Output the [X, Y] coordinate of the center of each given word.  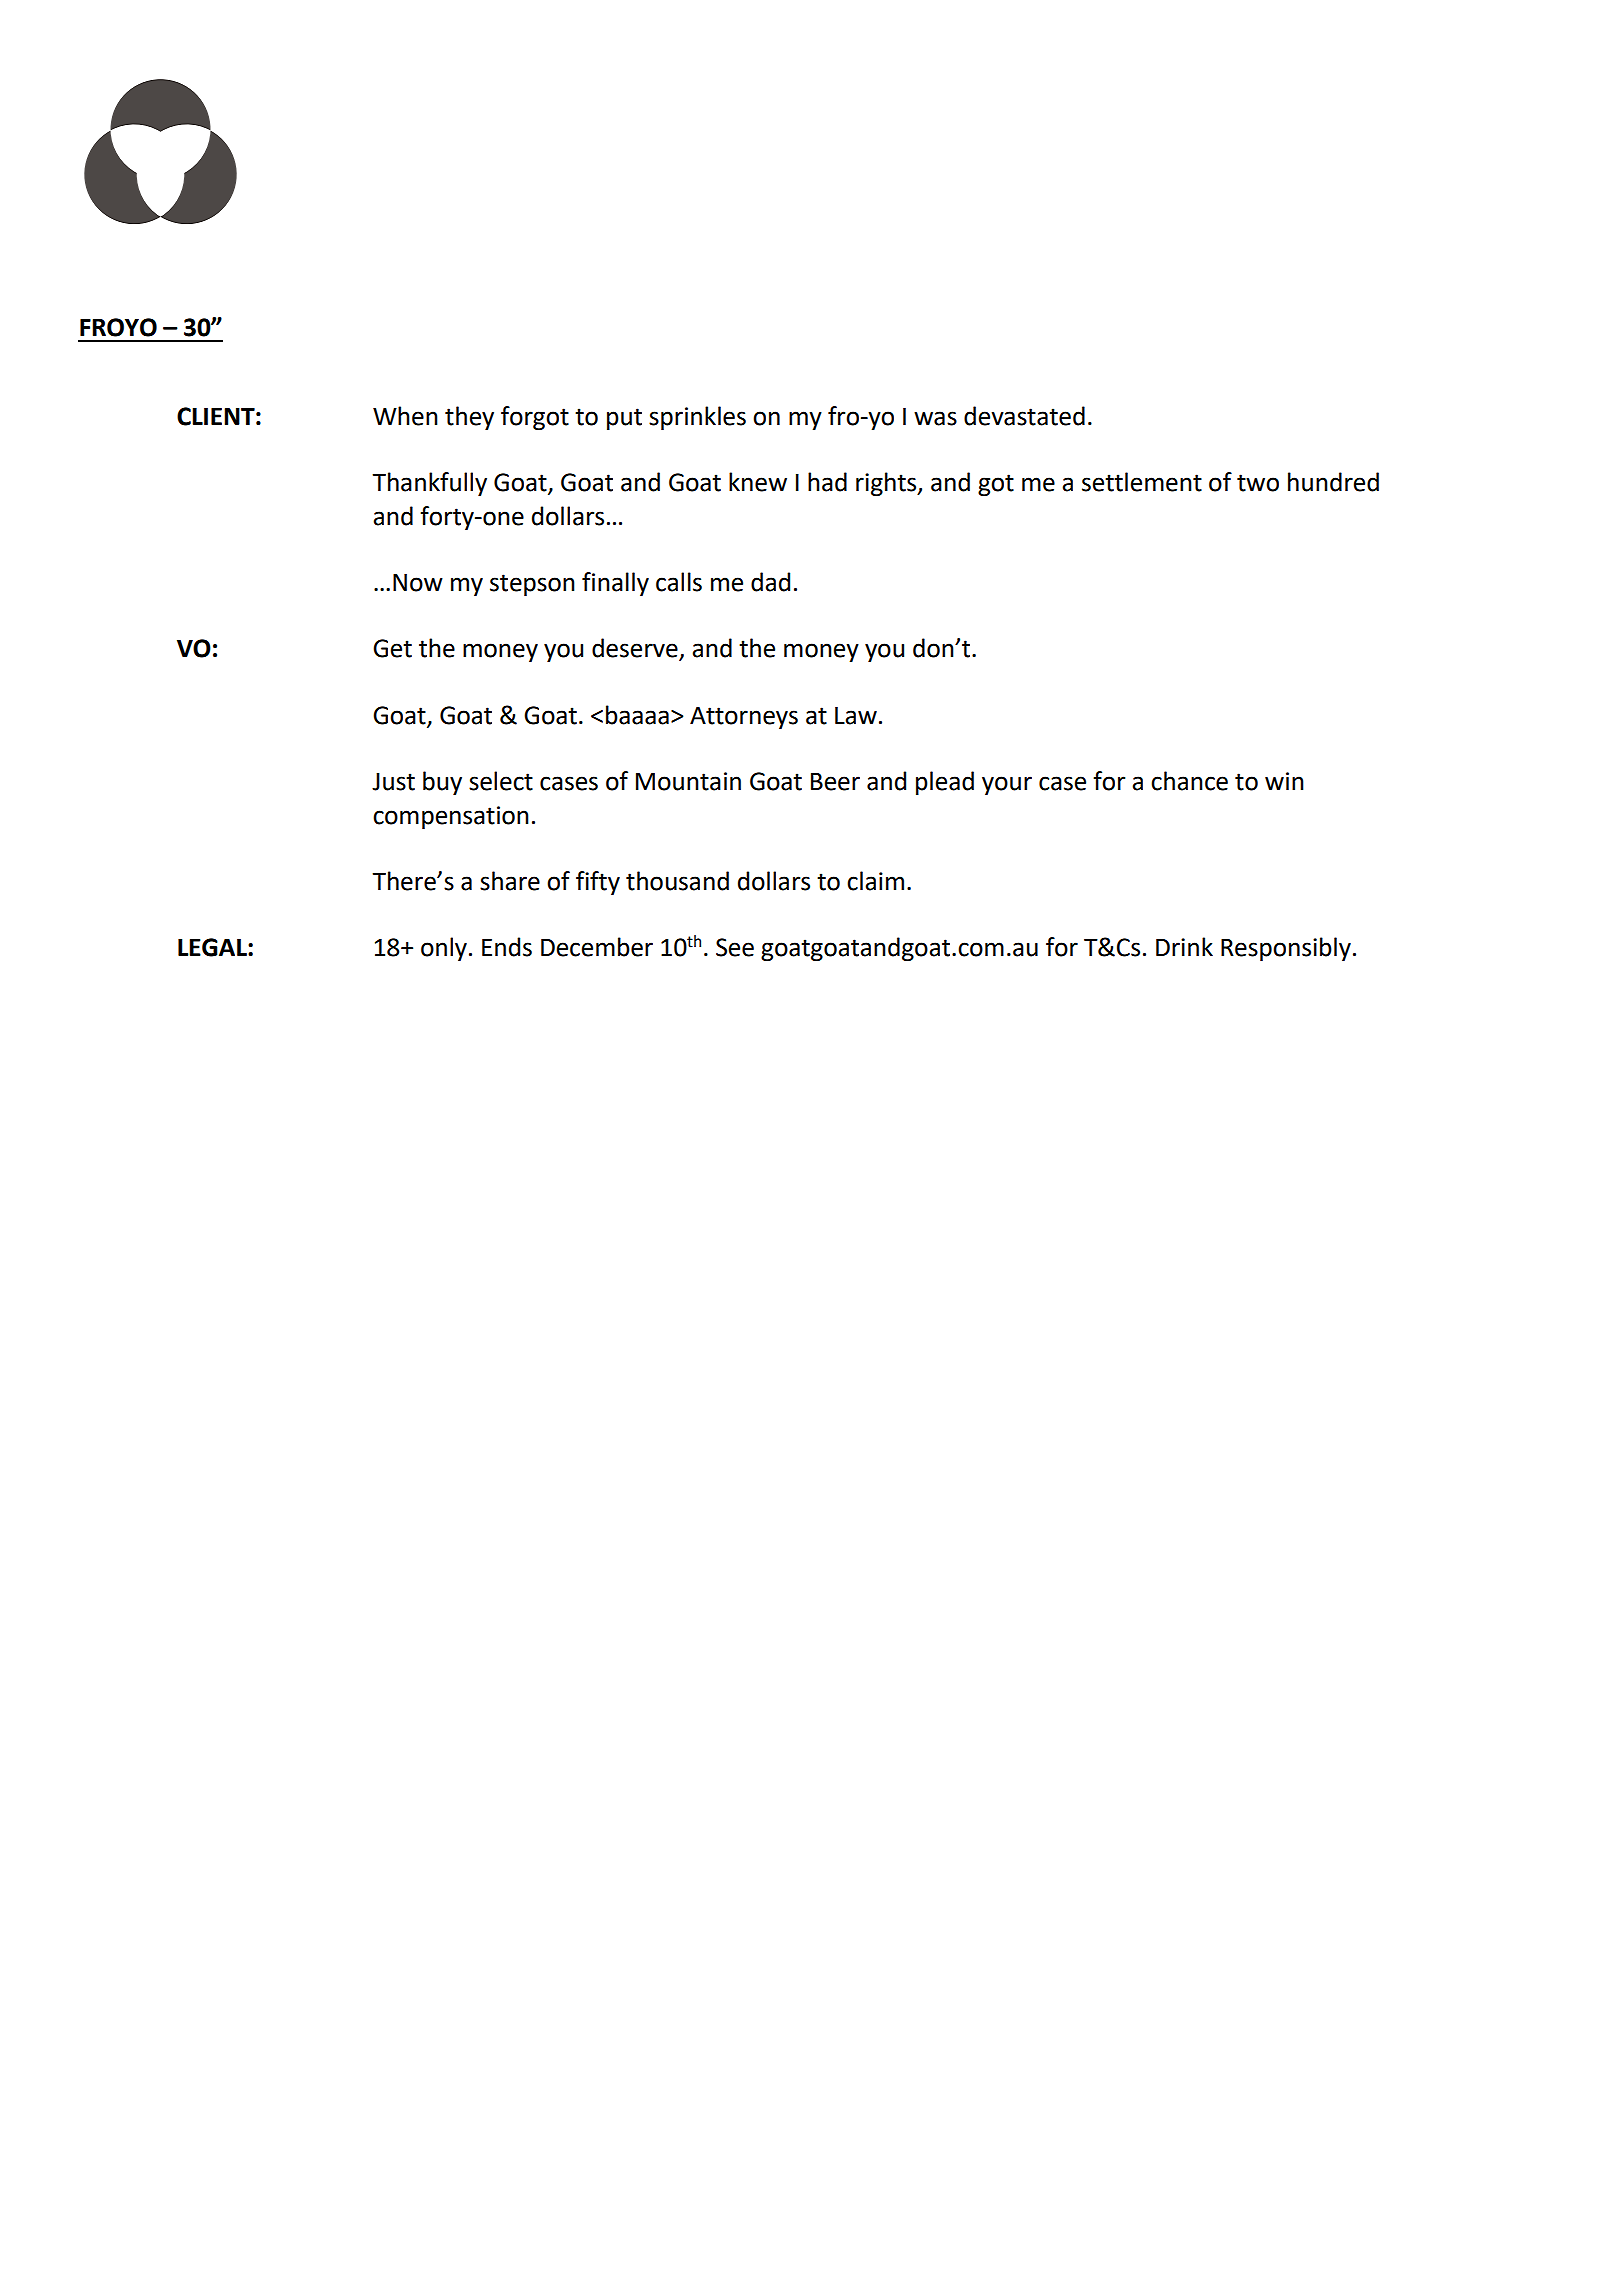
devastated [1024, 416]
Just [393, 782]
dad [770, 582]
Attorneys [744, 718]
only [444, 949]
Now [418, 583]
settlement [1142, 482]
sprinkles [697, 418]
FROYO [118, 327]
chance [1189, 781]
